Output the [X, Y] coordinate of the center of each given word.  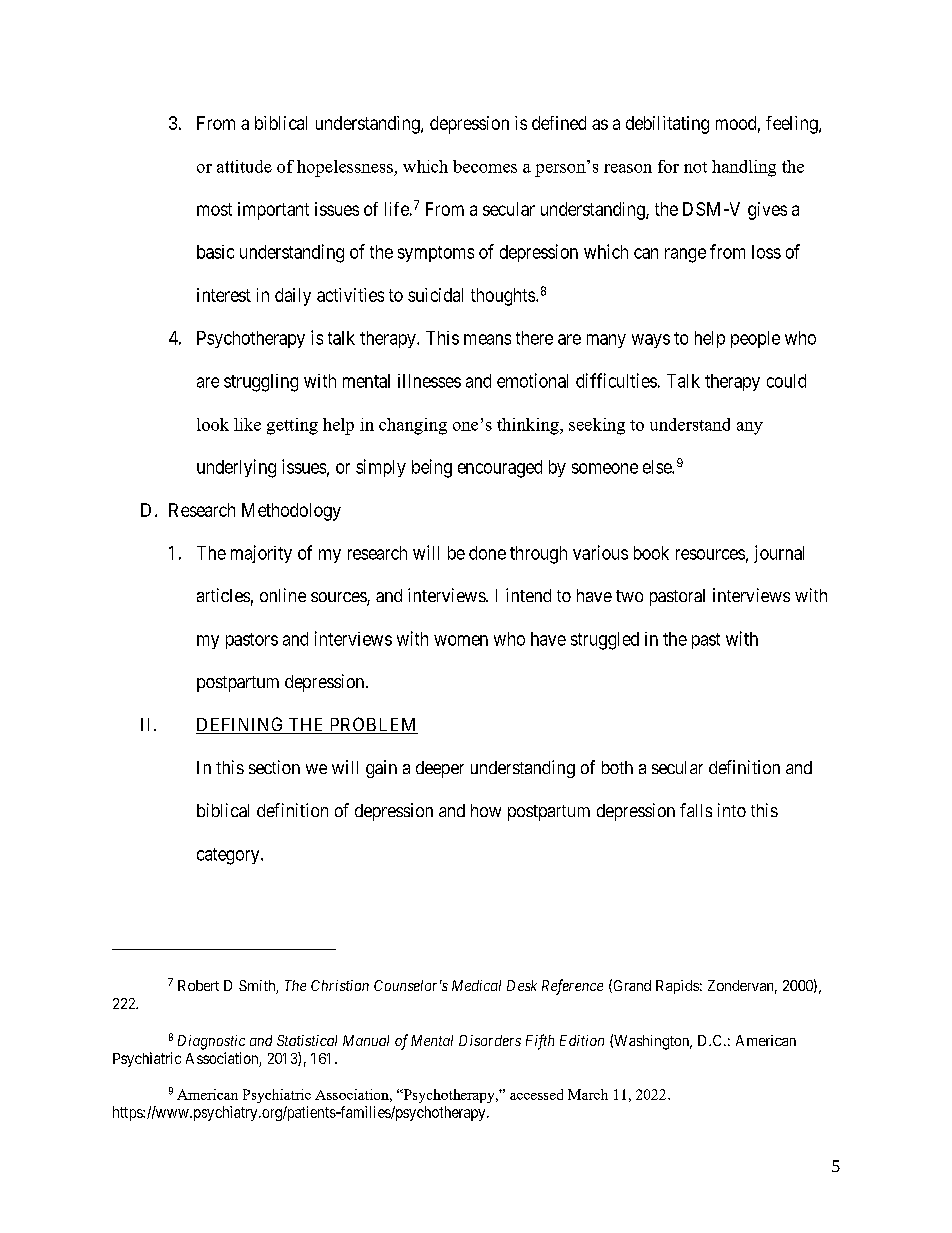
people [755, 339]
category [229, 856]
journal [779, 554]
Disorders [490, 1040]
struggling [261, 383]
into [732, 810]
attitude [244, 166]
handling [744, 168]
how [486, 810]
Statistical [307, 1040]
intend [528, 595]
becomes [485, 166]
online [283, 595]
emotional [532, 380]
